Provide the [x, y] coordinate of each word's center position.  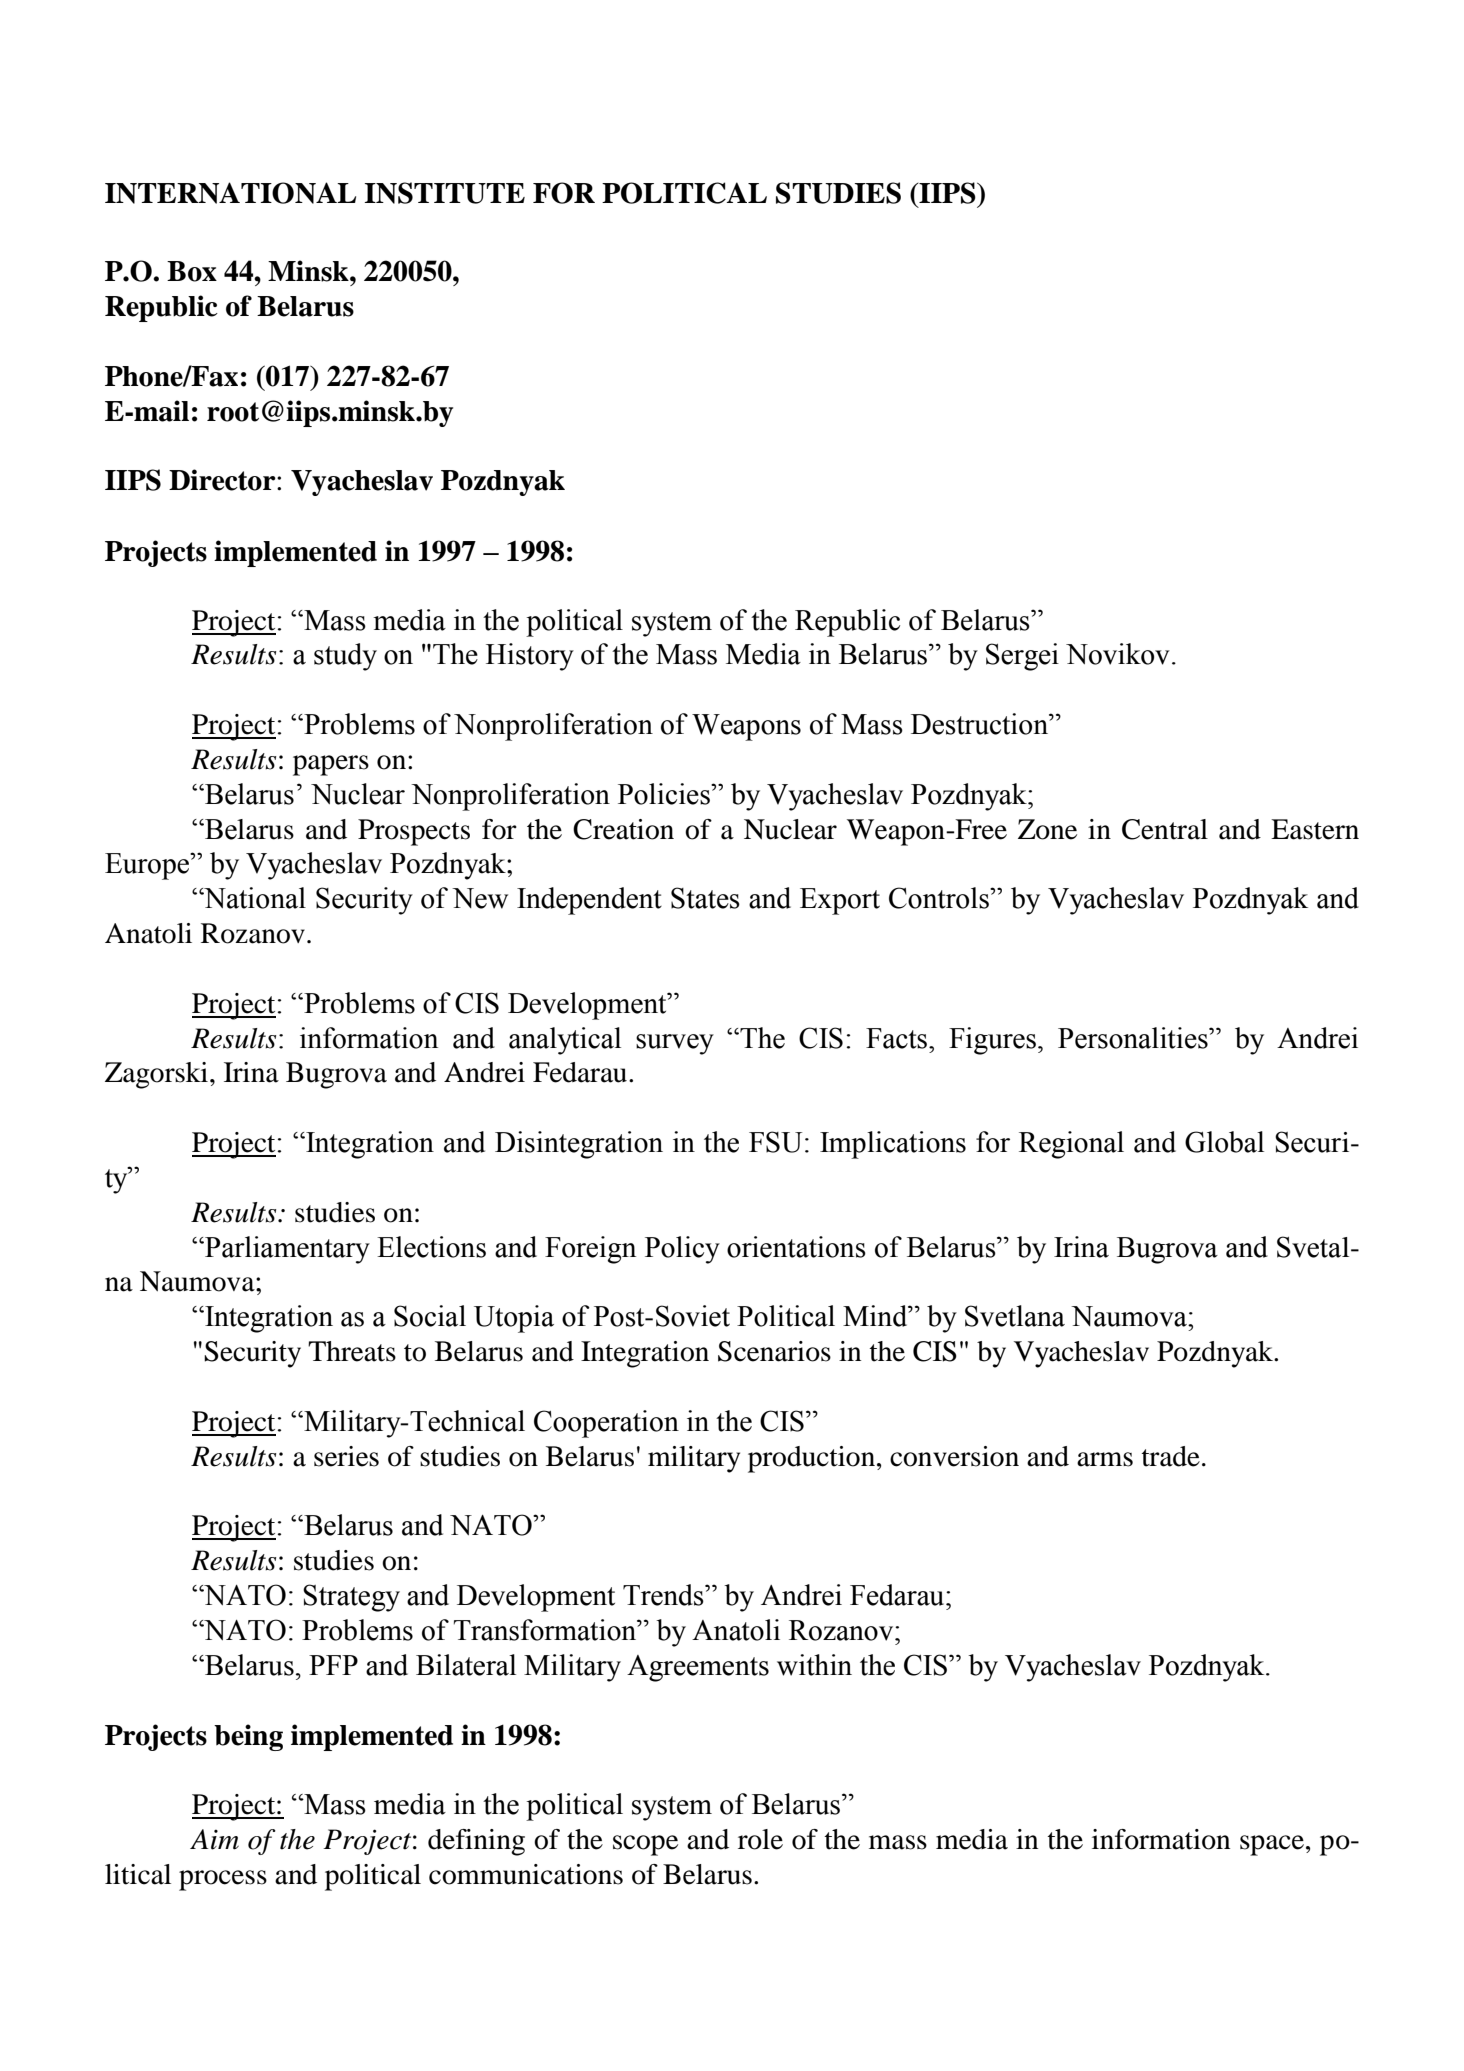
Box [192, 271]
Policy [682, 1250]
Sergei [1022, 657]
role [760, 1839]
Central [1165, 829]
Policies [665, 794]
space [1272, 1845]
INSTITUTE [444, 193]
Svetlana [1015, 1316]
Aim [214, 1839]
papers [331, 765]
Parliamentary [286, 1250]
